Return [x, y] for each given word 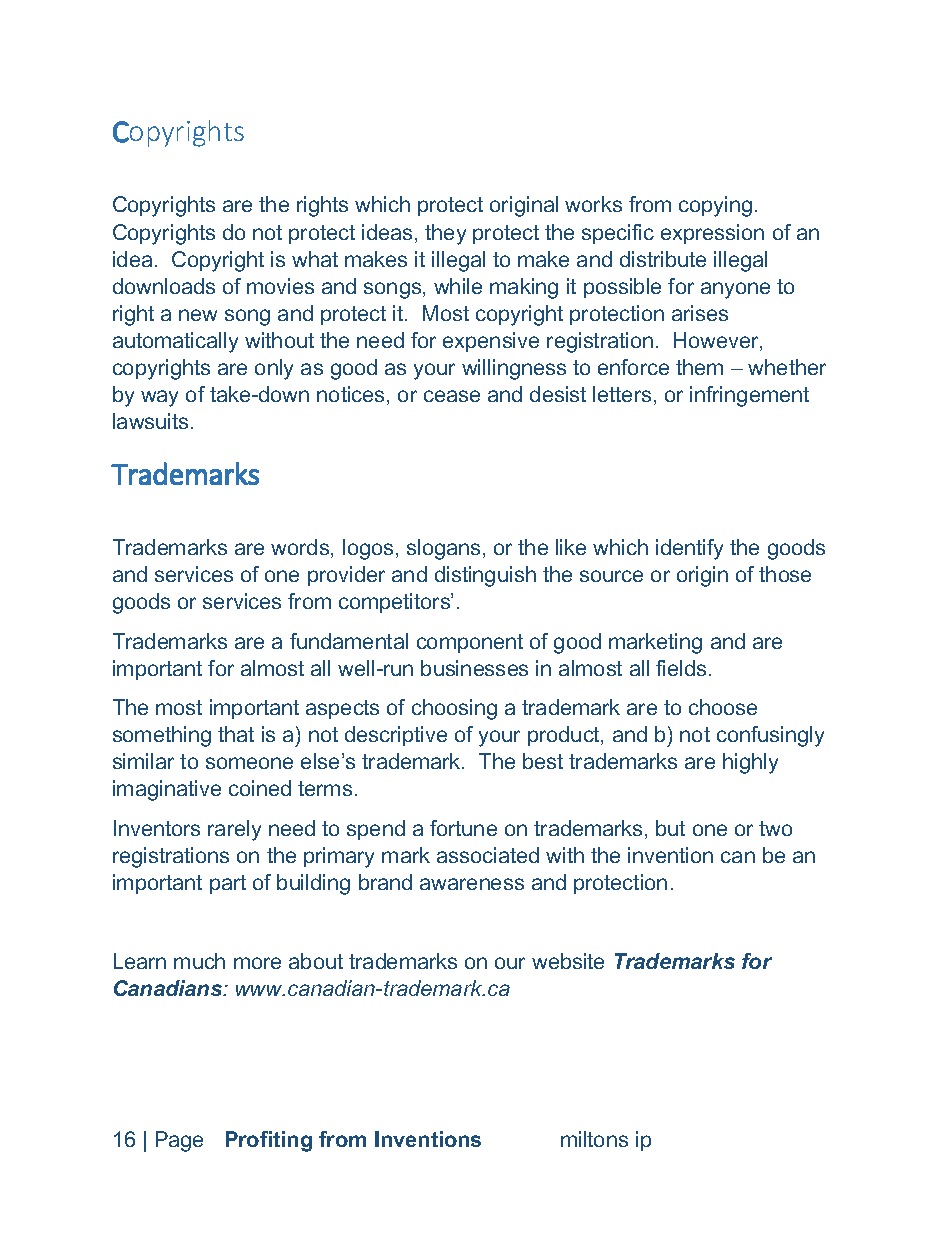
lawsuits [150, 421]
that [236, 734]
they [445, 234]
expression [712, 234]
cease [452, 396]
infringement [749, 396]
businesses [474, 668]
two [775, 828]
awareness [472, 884]
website [568, 961]
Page [179, 1141]
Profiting [269, 1141]
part [228, 884]
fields [681, 668]
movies [280, 286]
